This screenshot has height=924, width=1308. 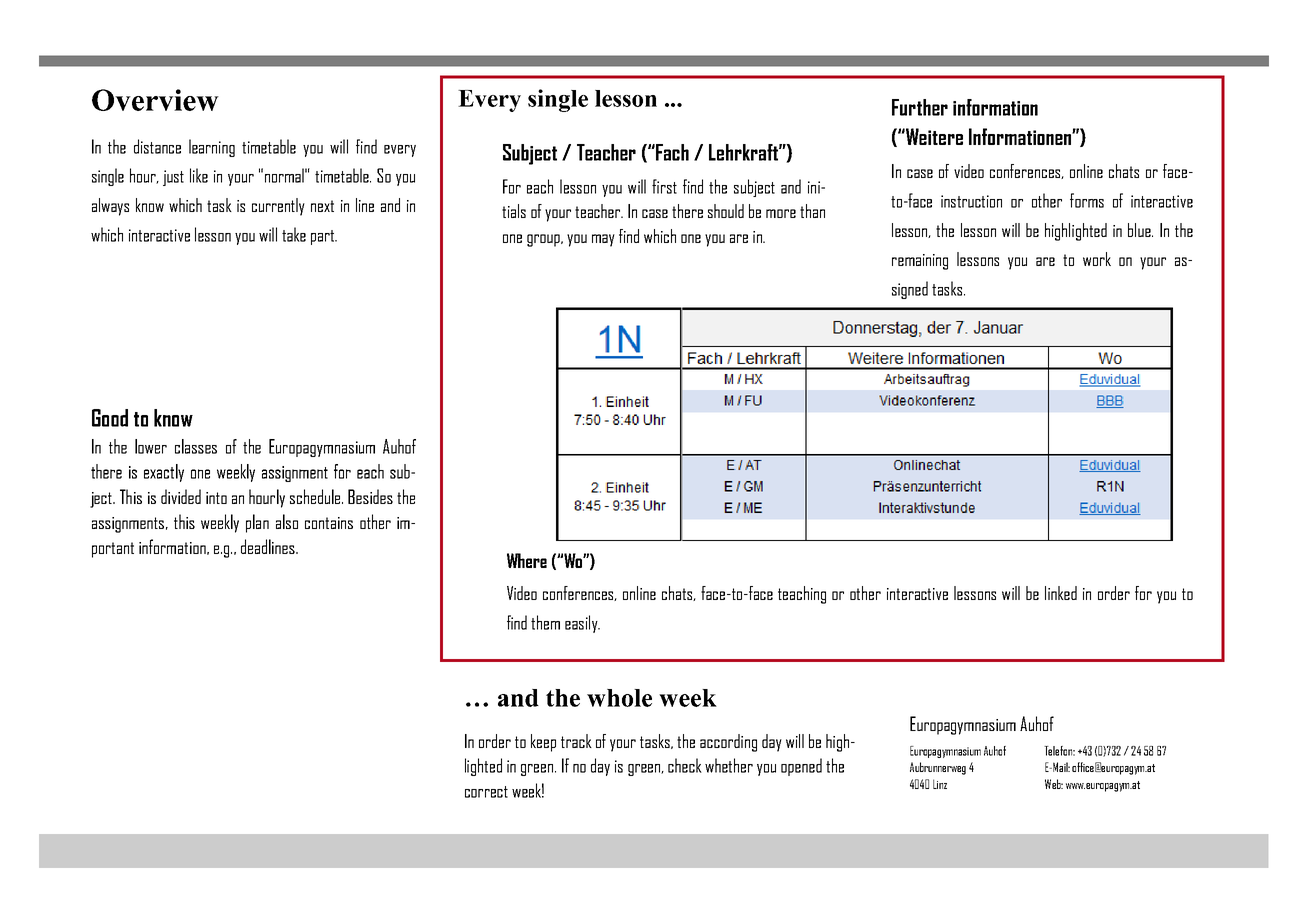 What do you see at coordinates (1061, 593) in the screenshot?
I see `linked` at bounding box center [1061, 593].
